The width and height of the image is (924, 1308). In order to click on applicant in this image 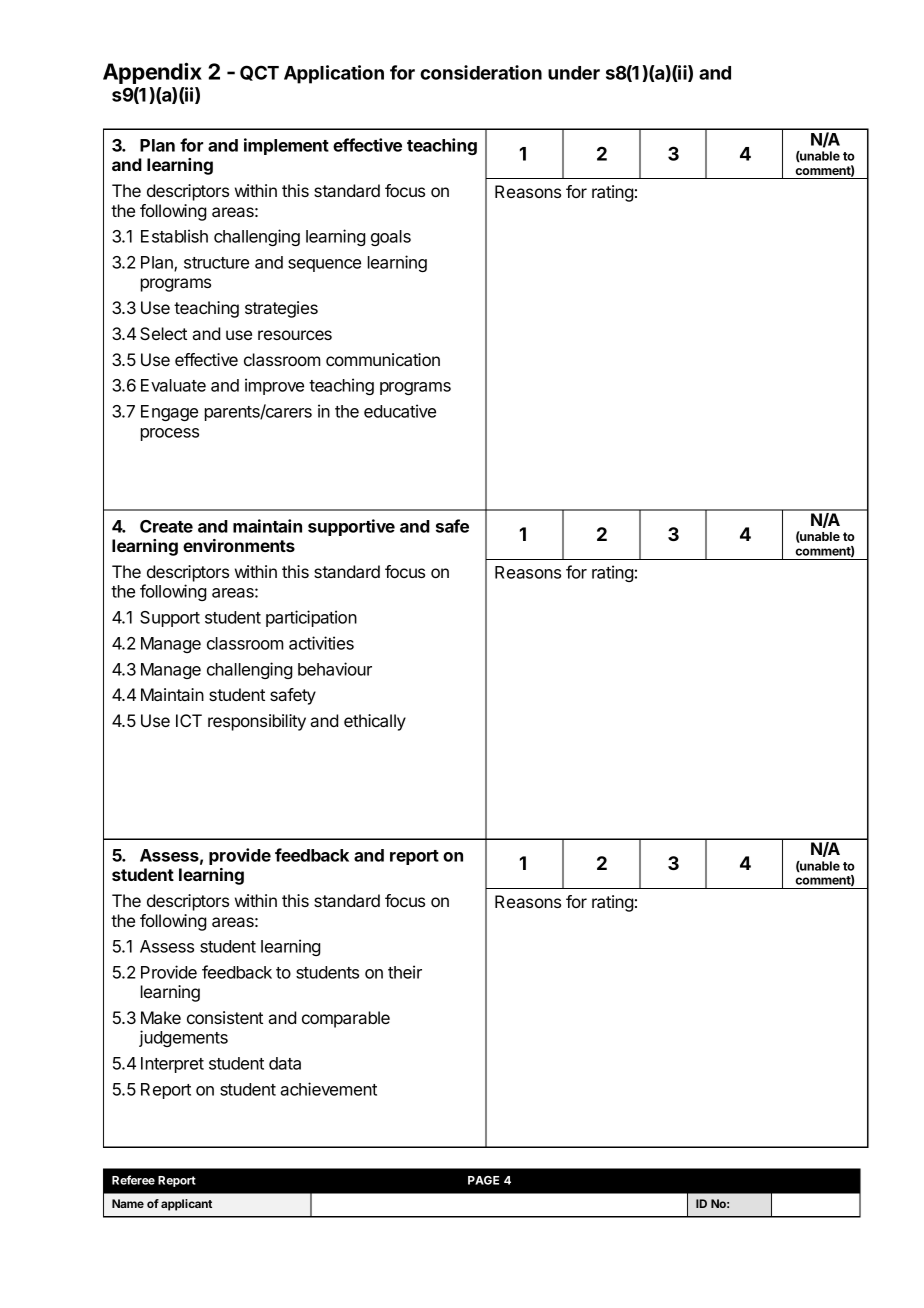, I will do `click(186, 1205)`.
